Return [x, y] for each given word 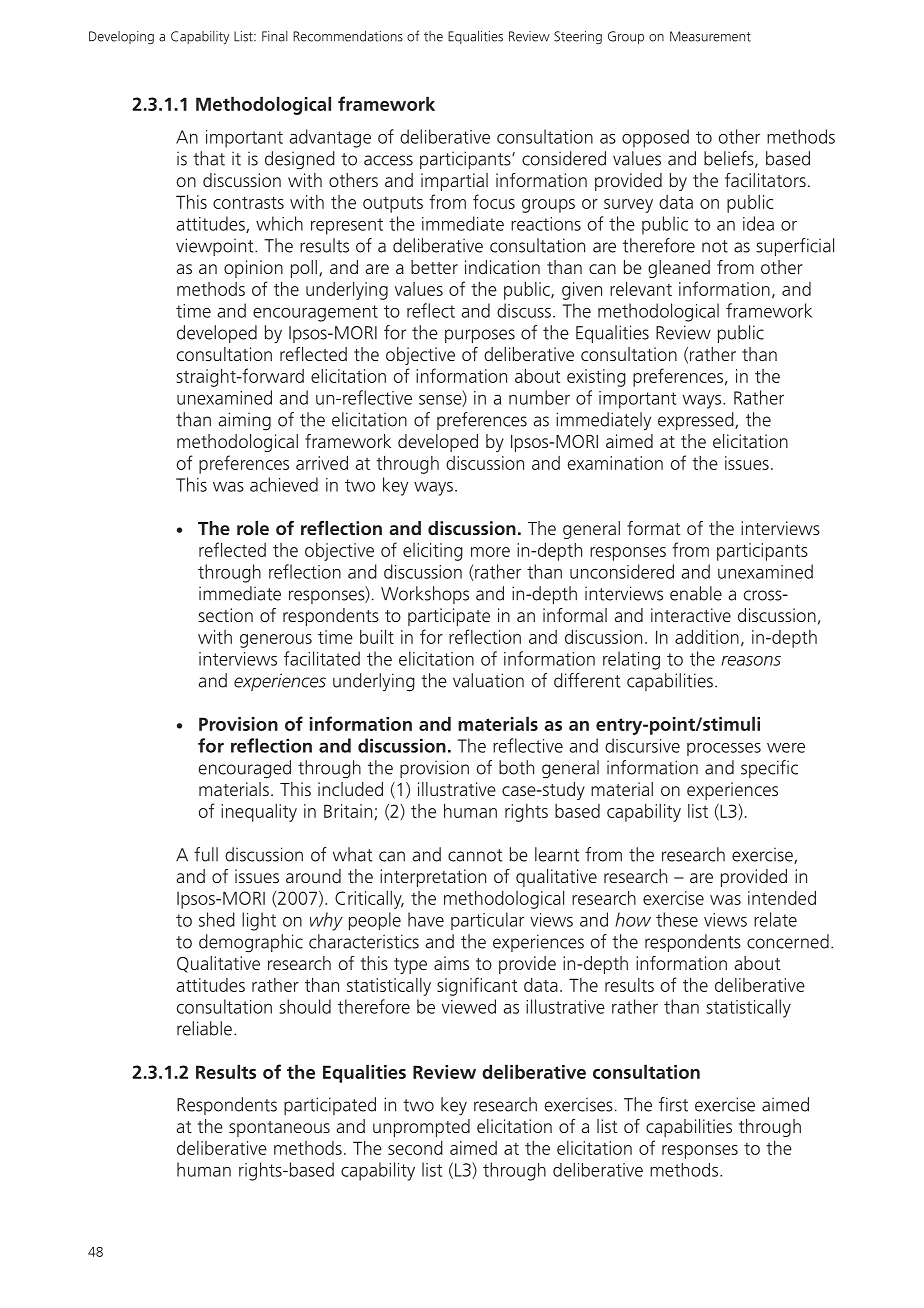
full [206, 854]
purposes [480, 336]
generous [276, 641]
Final [275, 36]
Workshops [425, 595]
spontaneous [279, 1129]
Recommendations [348, 36]
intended [782, 897]
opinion [253, 269]
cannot [475, 855]
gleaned [679, 269]
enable [696, 593]
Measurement [710, 36]
